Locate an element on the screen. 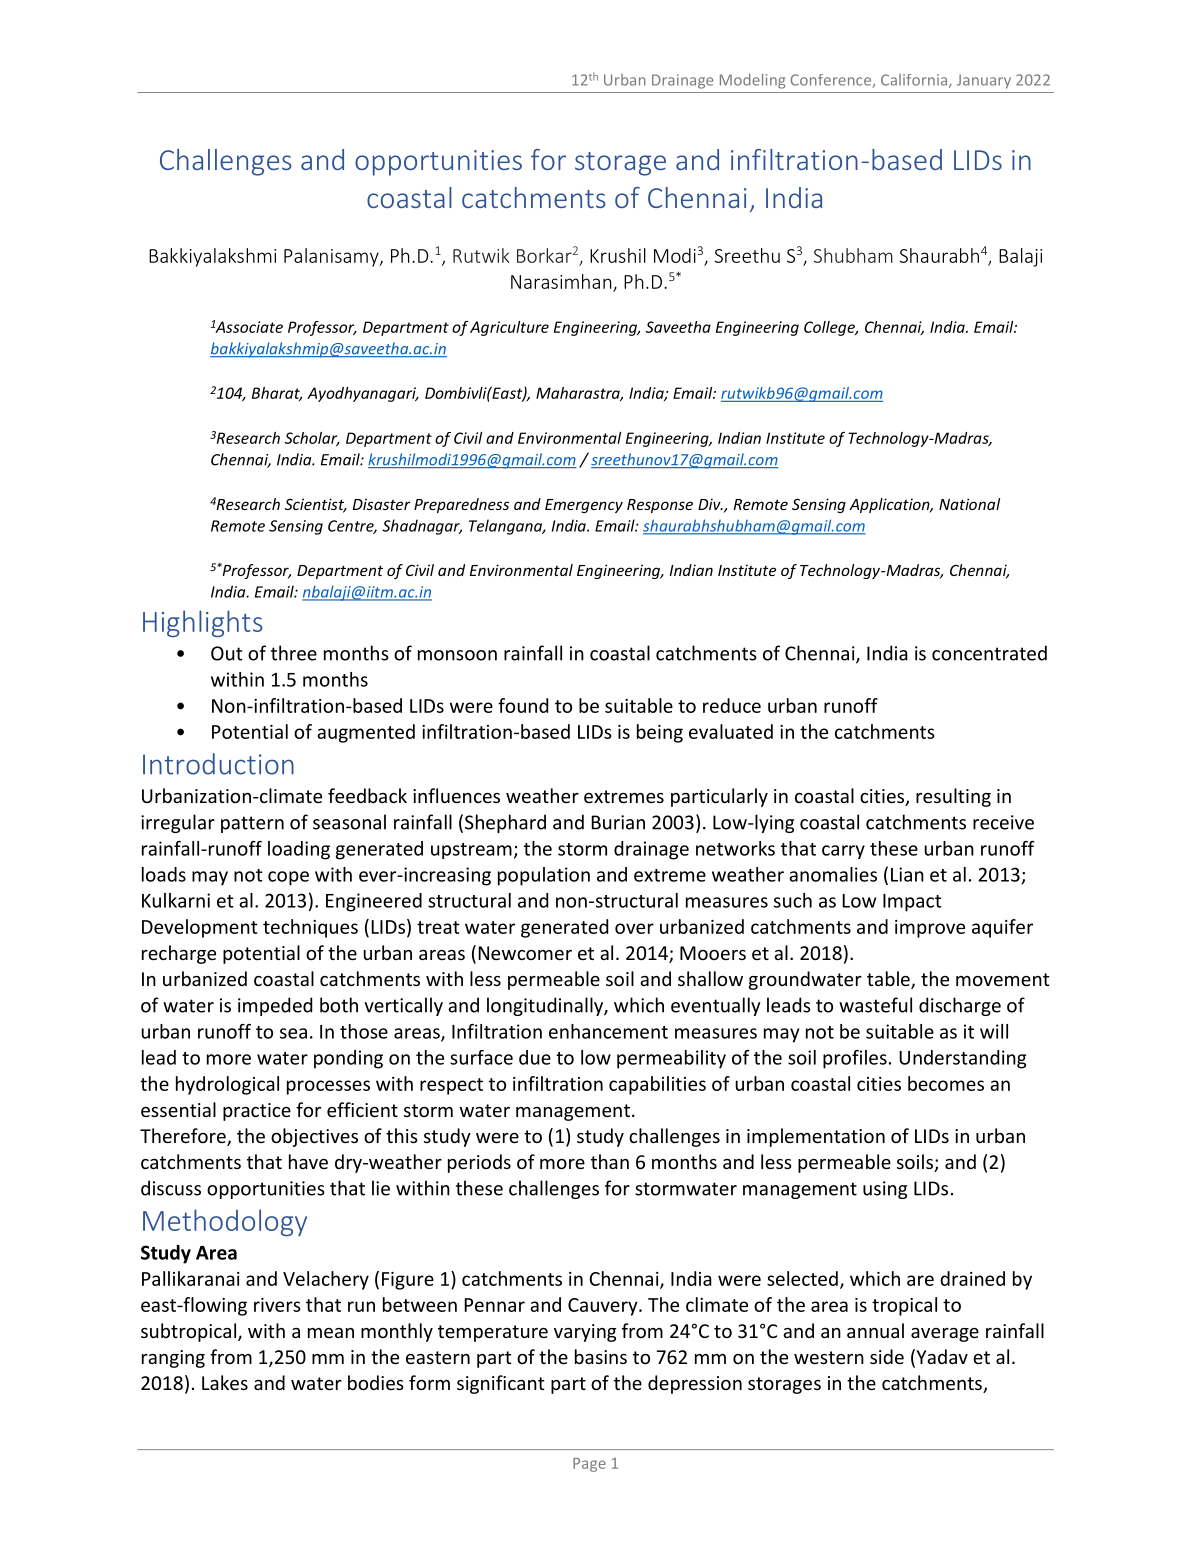 This screenshot has width=1191, height=1542. Highlights is located at coordinates (203, 623).
